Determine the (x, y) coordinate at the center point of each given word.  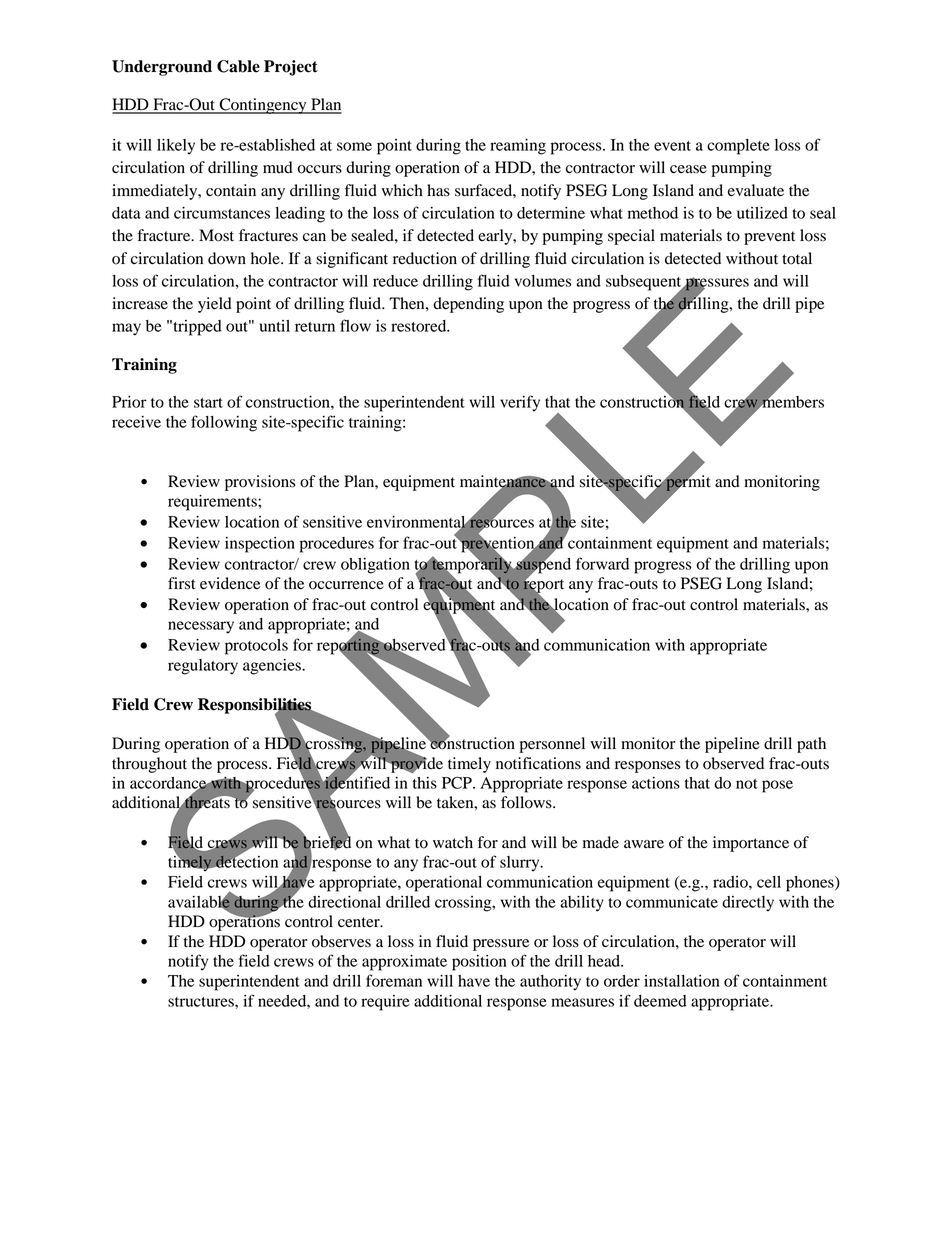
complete (738, 147)
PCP (458, 782)
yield (215, 305)
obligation (375, 566)
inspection (260, 545)
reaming (518, 147)
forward (602, 563)
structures (202, 1002)
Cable (238, 66)
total (797, 258)
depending (468, 305)
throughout (149, 765)
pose (777, 786)
